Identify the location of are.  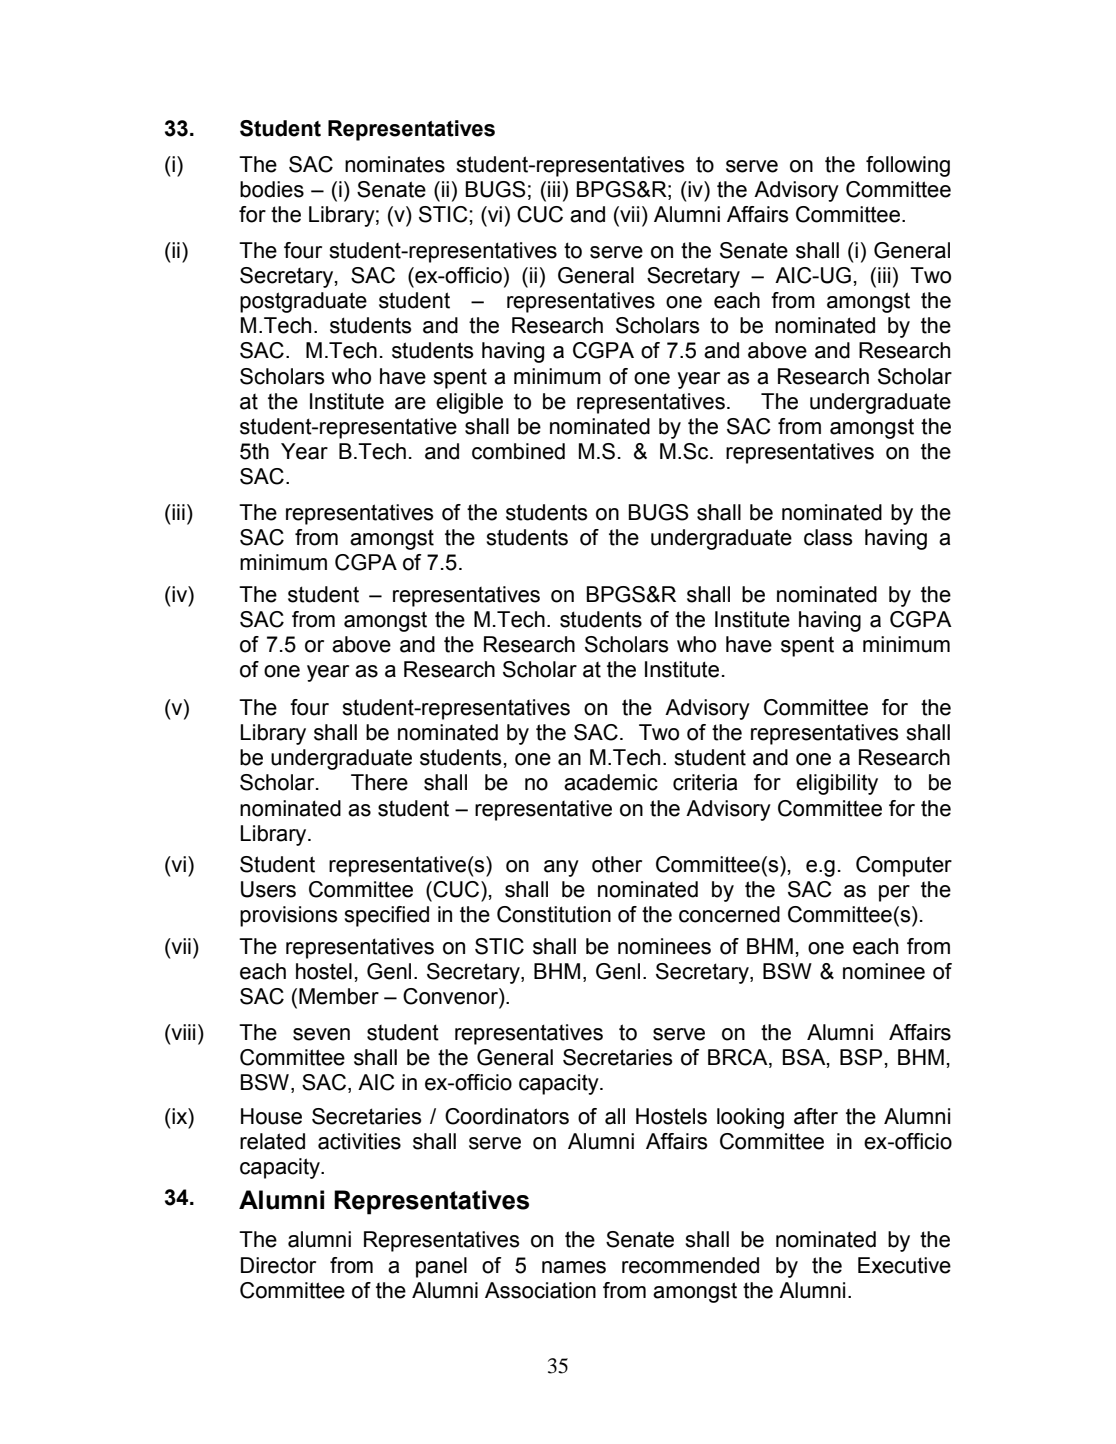
(410, 403).
